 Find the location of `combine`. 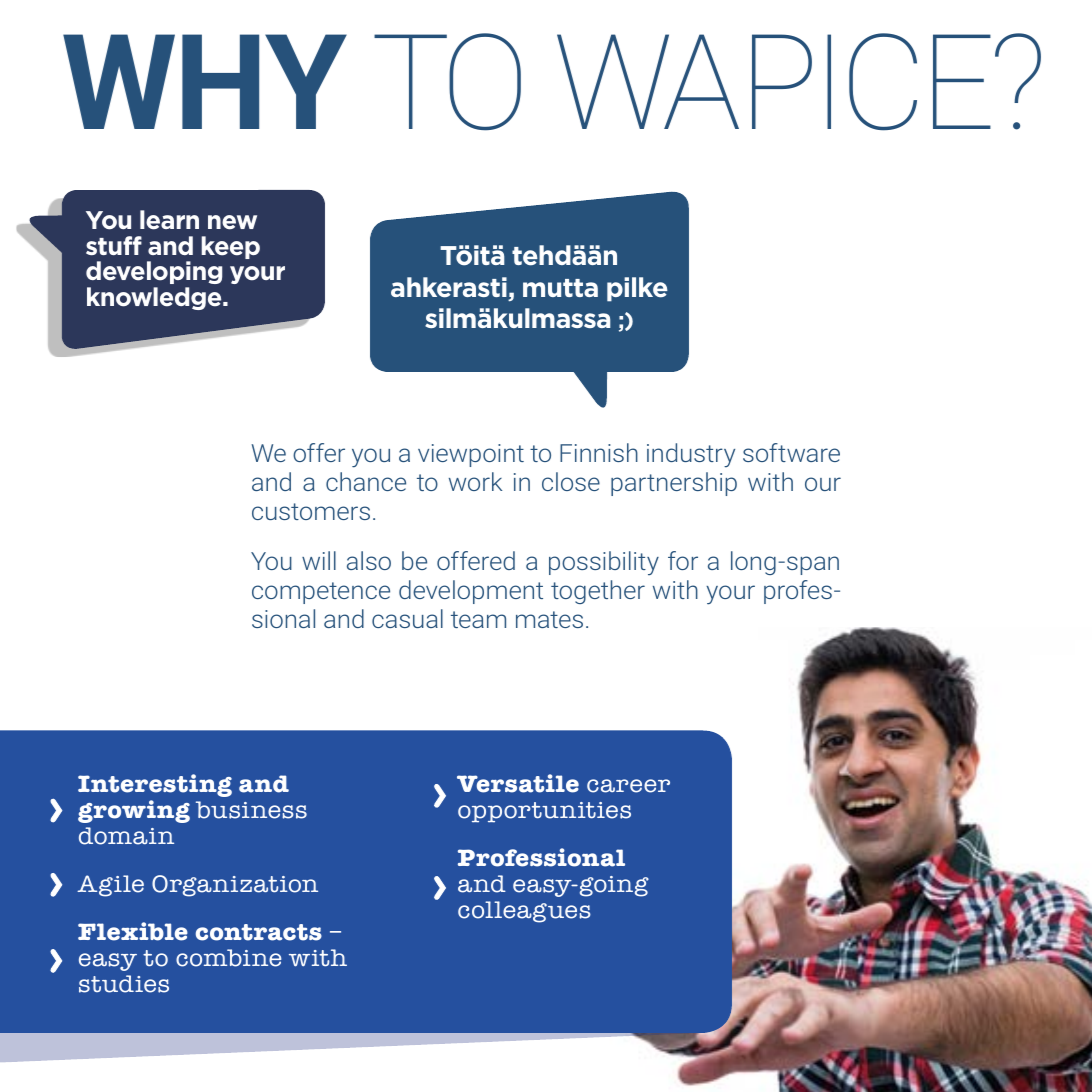

combine is located at coordinates (228, 958).
